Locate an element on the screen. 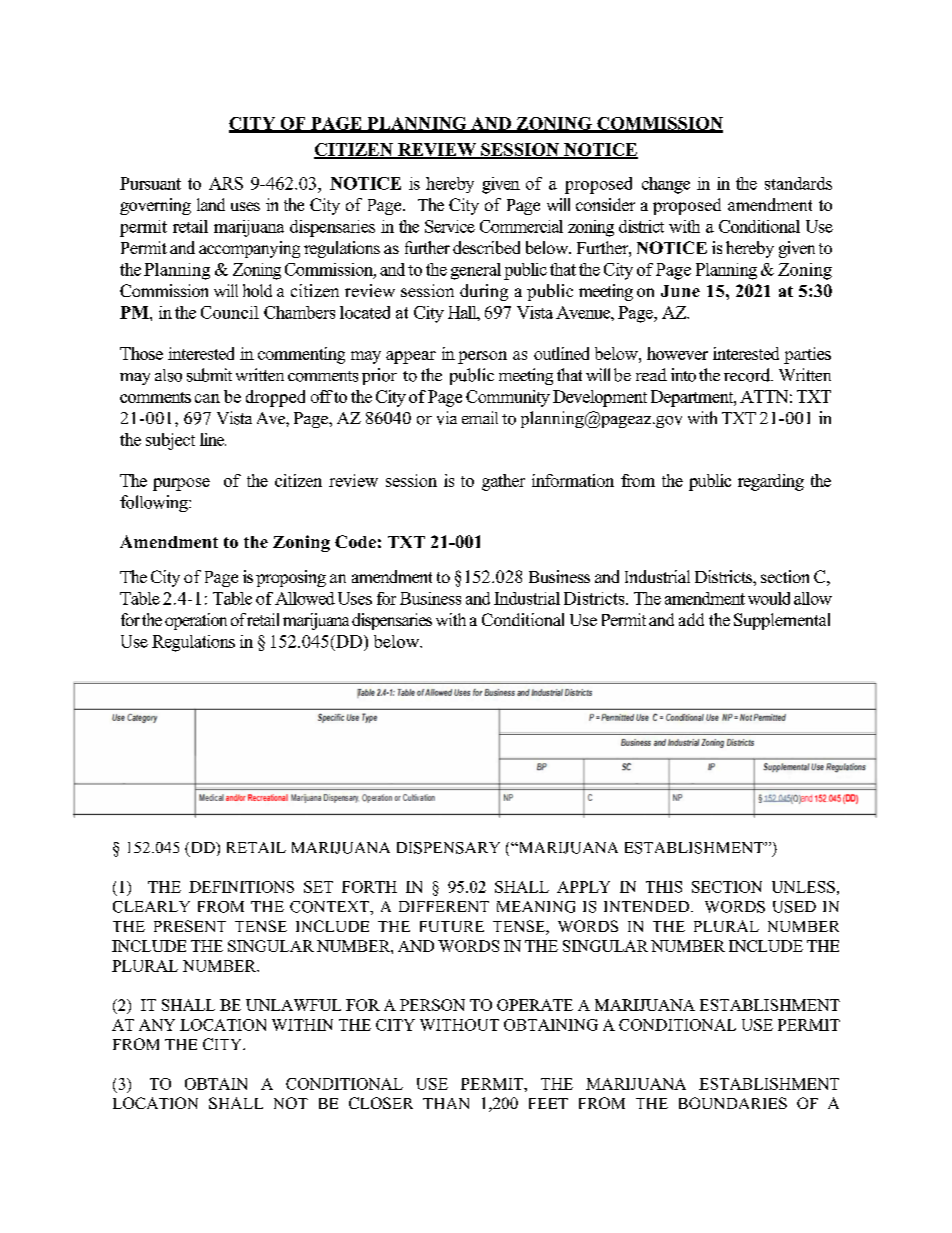 The height and width of the screenshot is (1233, 952). change is located at coordinates (666, 185).
